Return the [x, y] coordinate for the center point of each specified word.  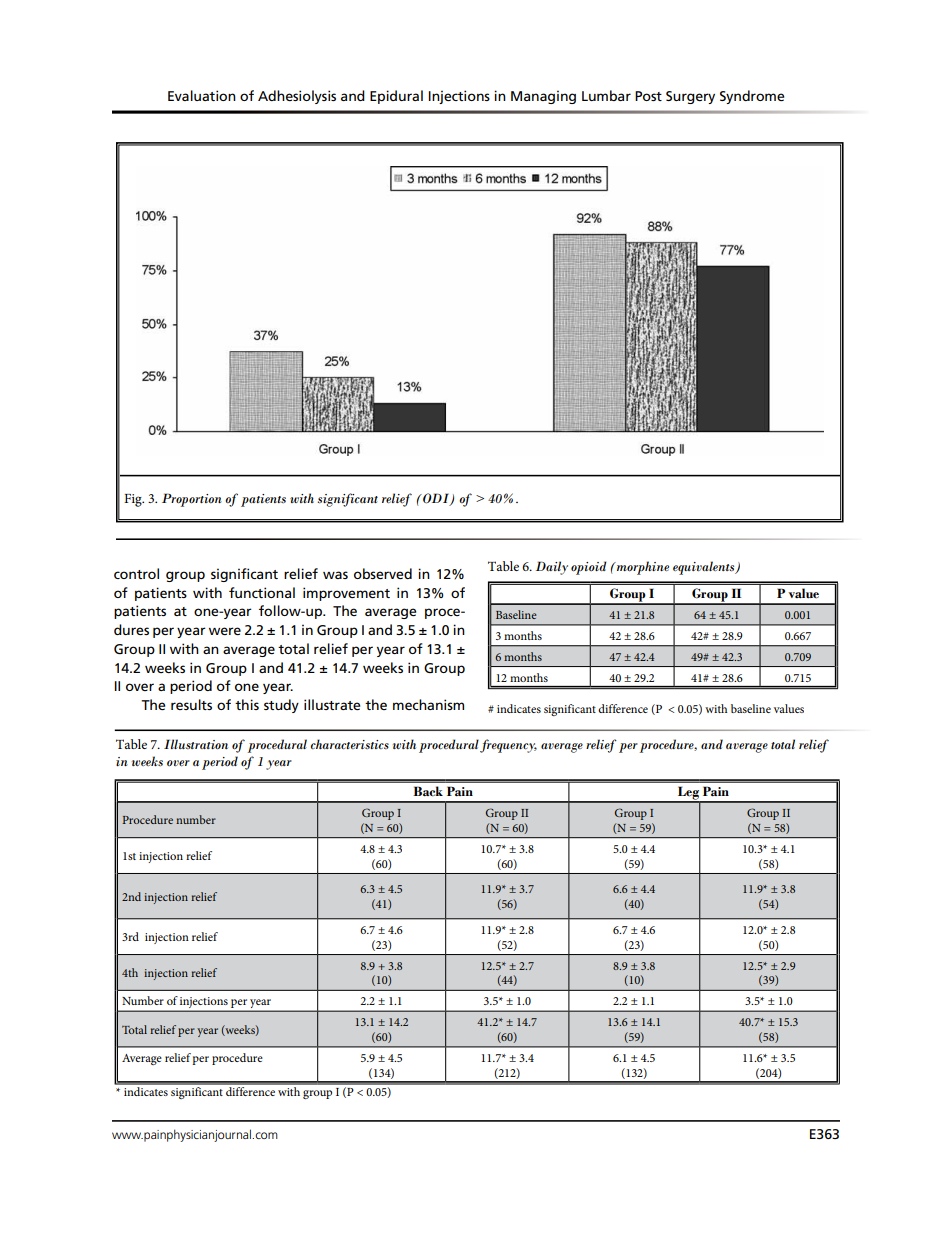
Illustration [196, 744]
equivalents [705, 568]
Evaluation [202, 95]
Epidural [396, 97]
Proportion [192, 500]
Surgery [690, 97]
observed [383, 573]
